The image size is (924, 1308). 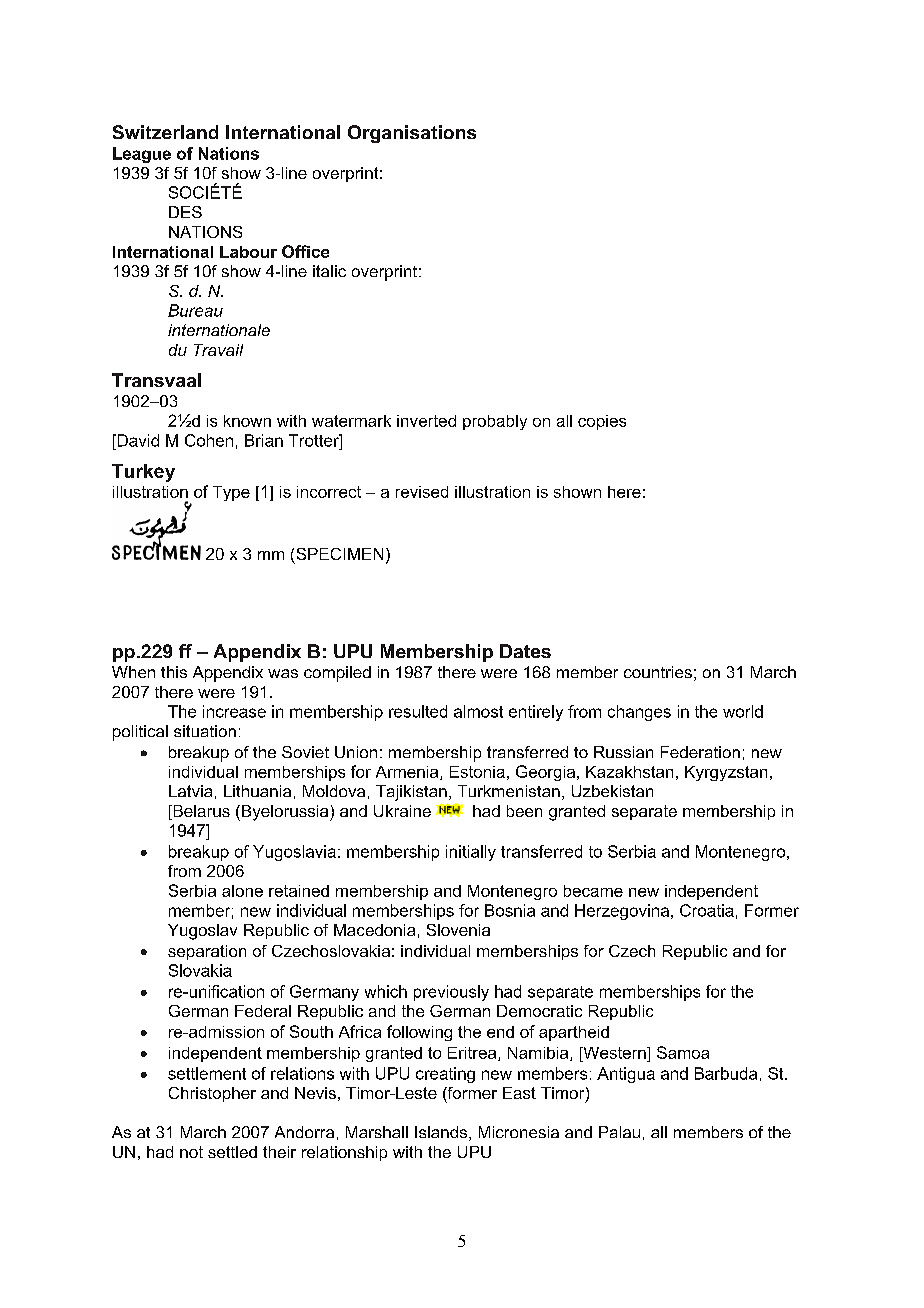 I want to click on this, so click(x=174, y=672).
